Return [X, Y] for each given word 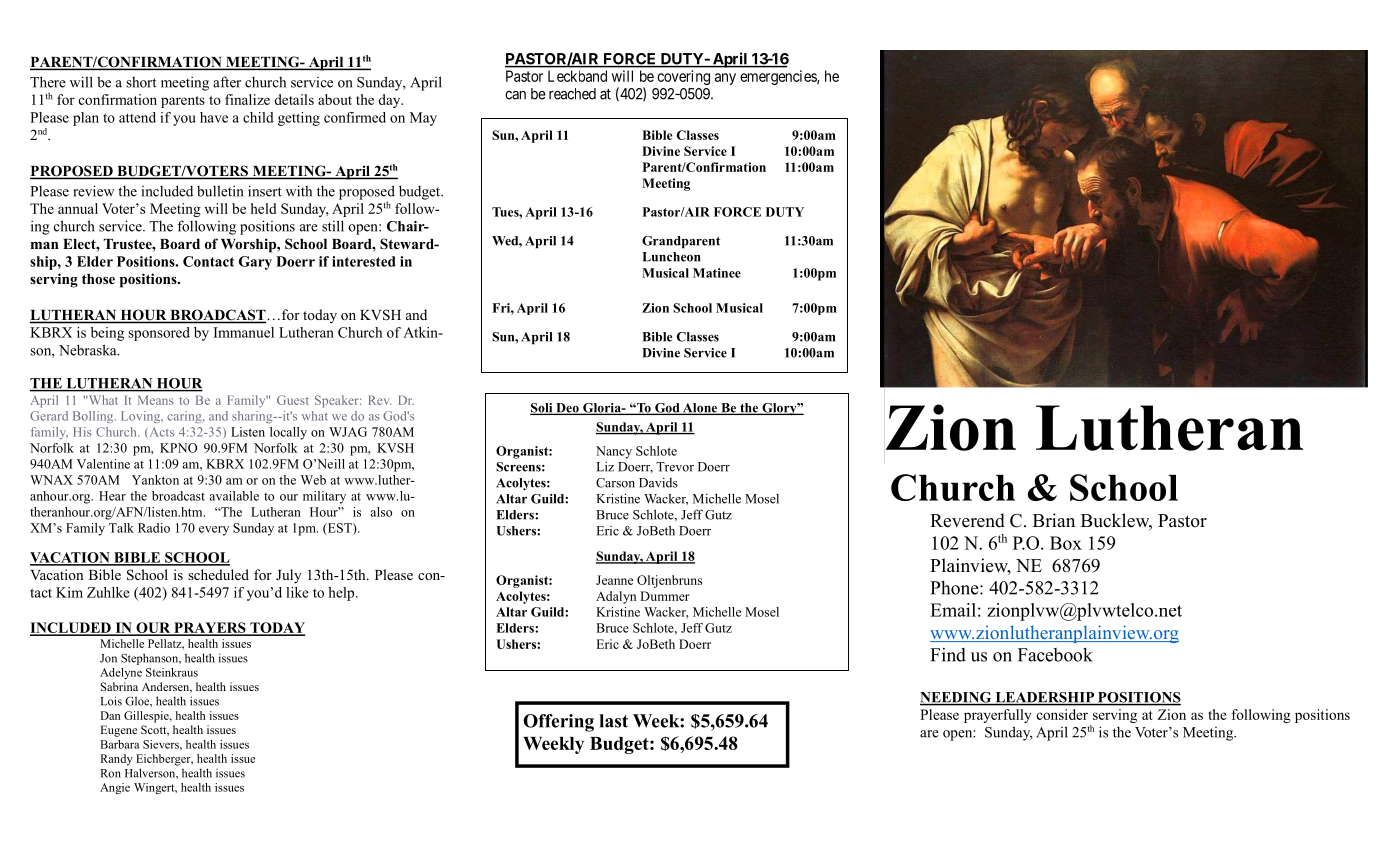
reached [572, 94]
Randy [116, 760]
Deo [567, 409]
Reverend [967, 520]
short [141, 82]
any [725, 79]
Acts [160, 433]
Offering [558, 723]
